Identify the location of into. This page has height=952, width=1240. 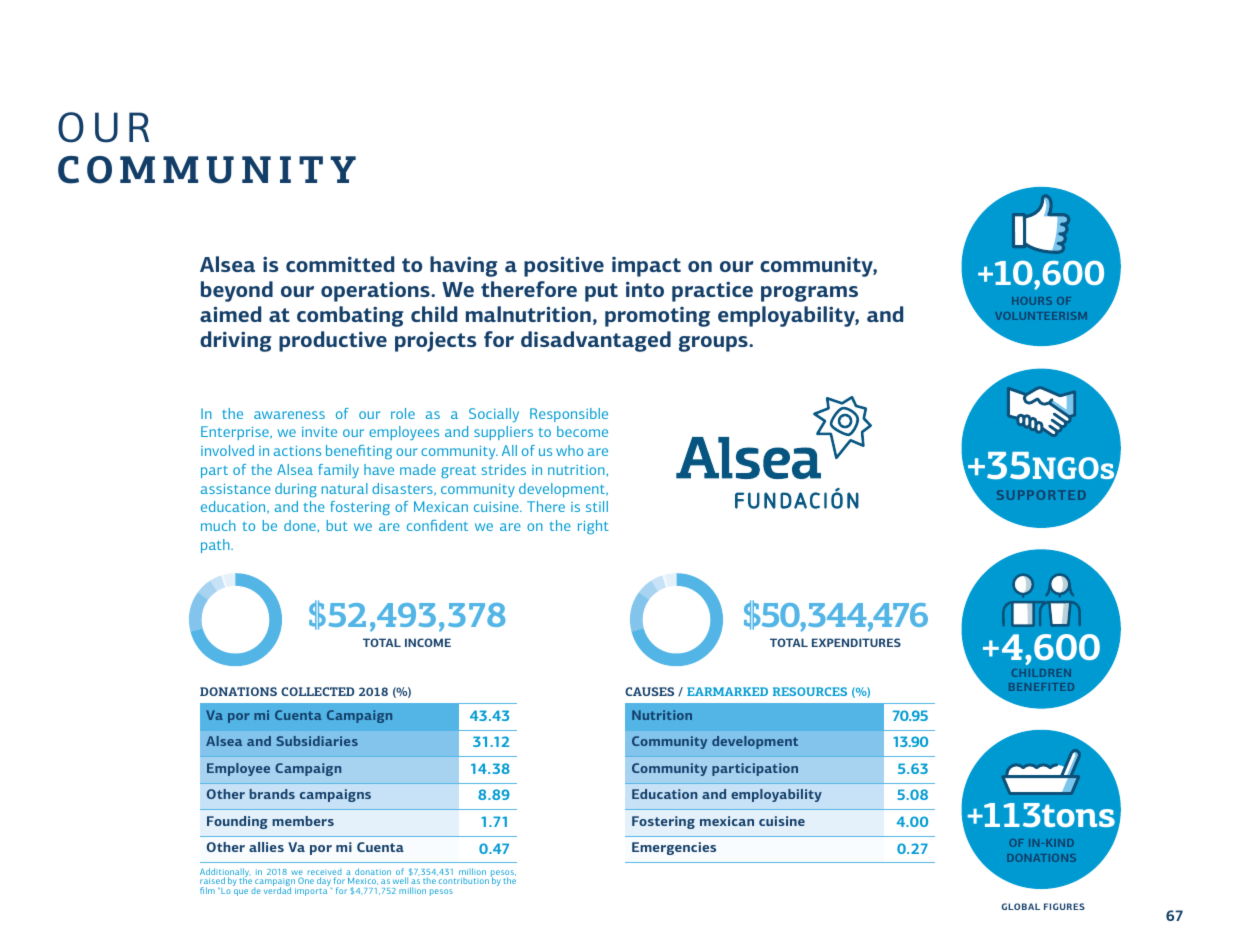
(645, 289).
